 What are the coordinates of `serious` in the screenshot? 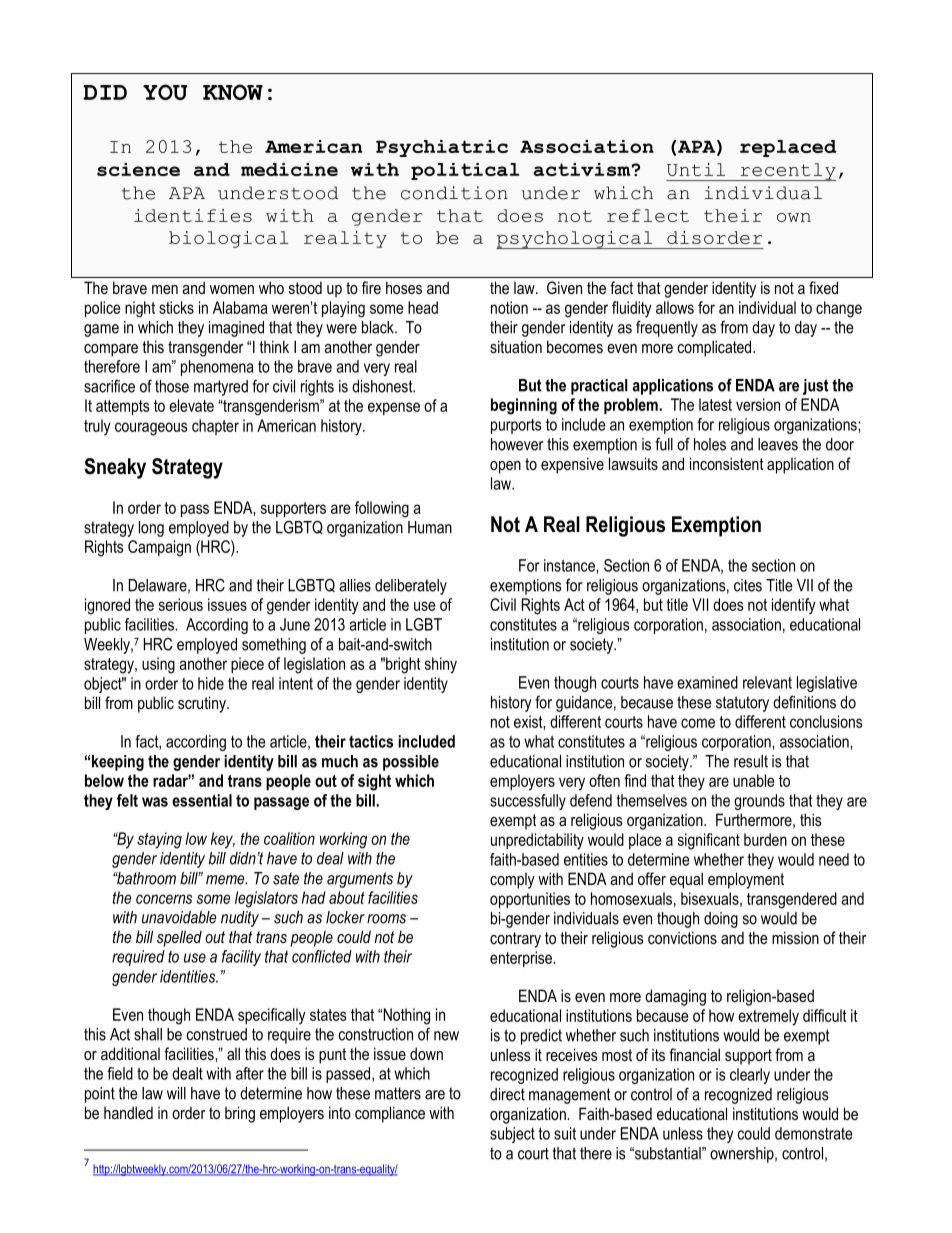 It's located at (181, 604).
